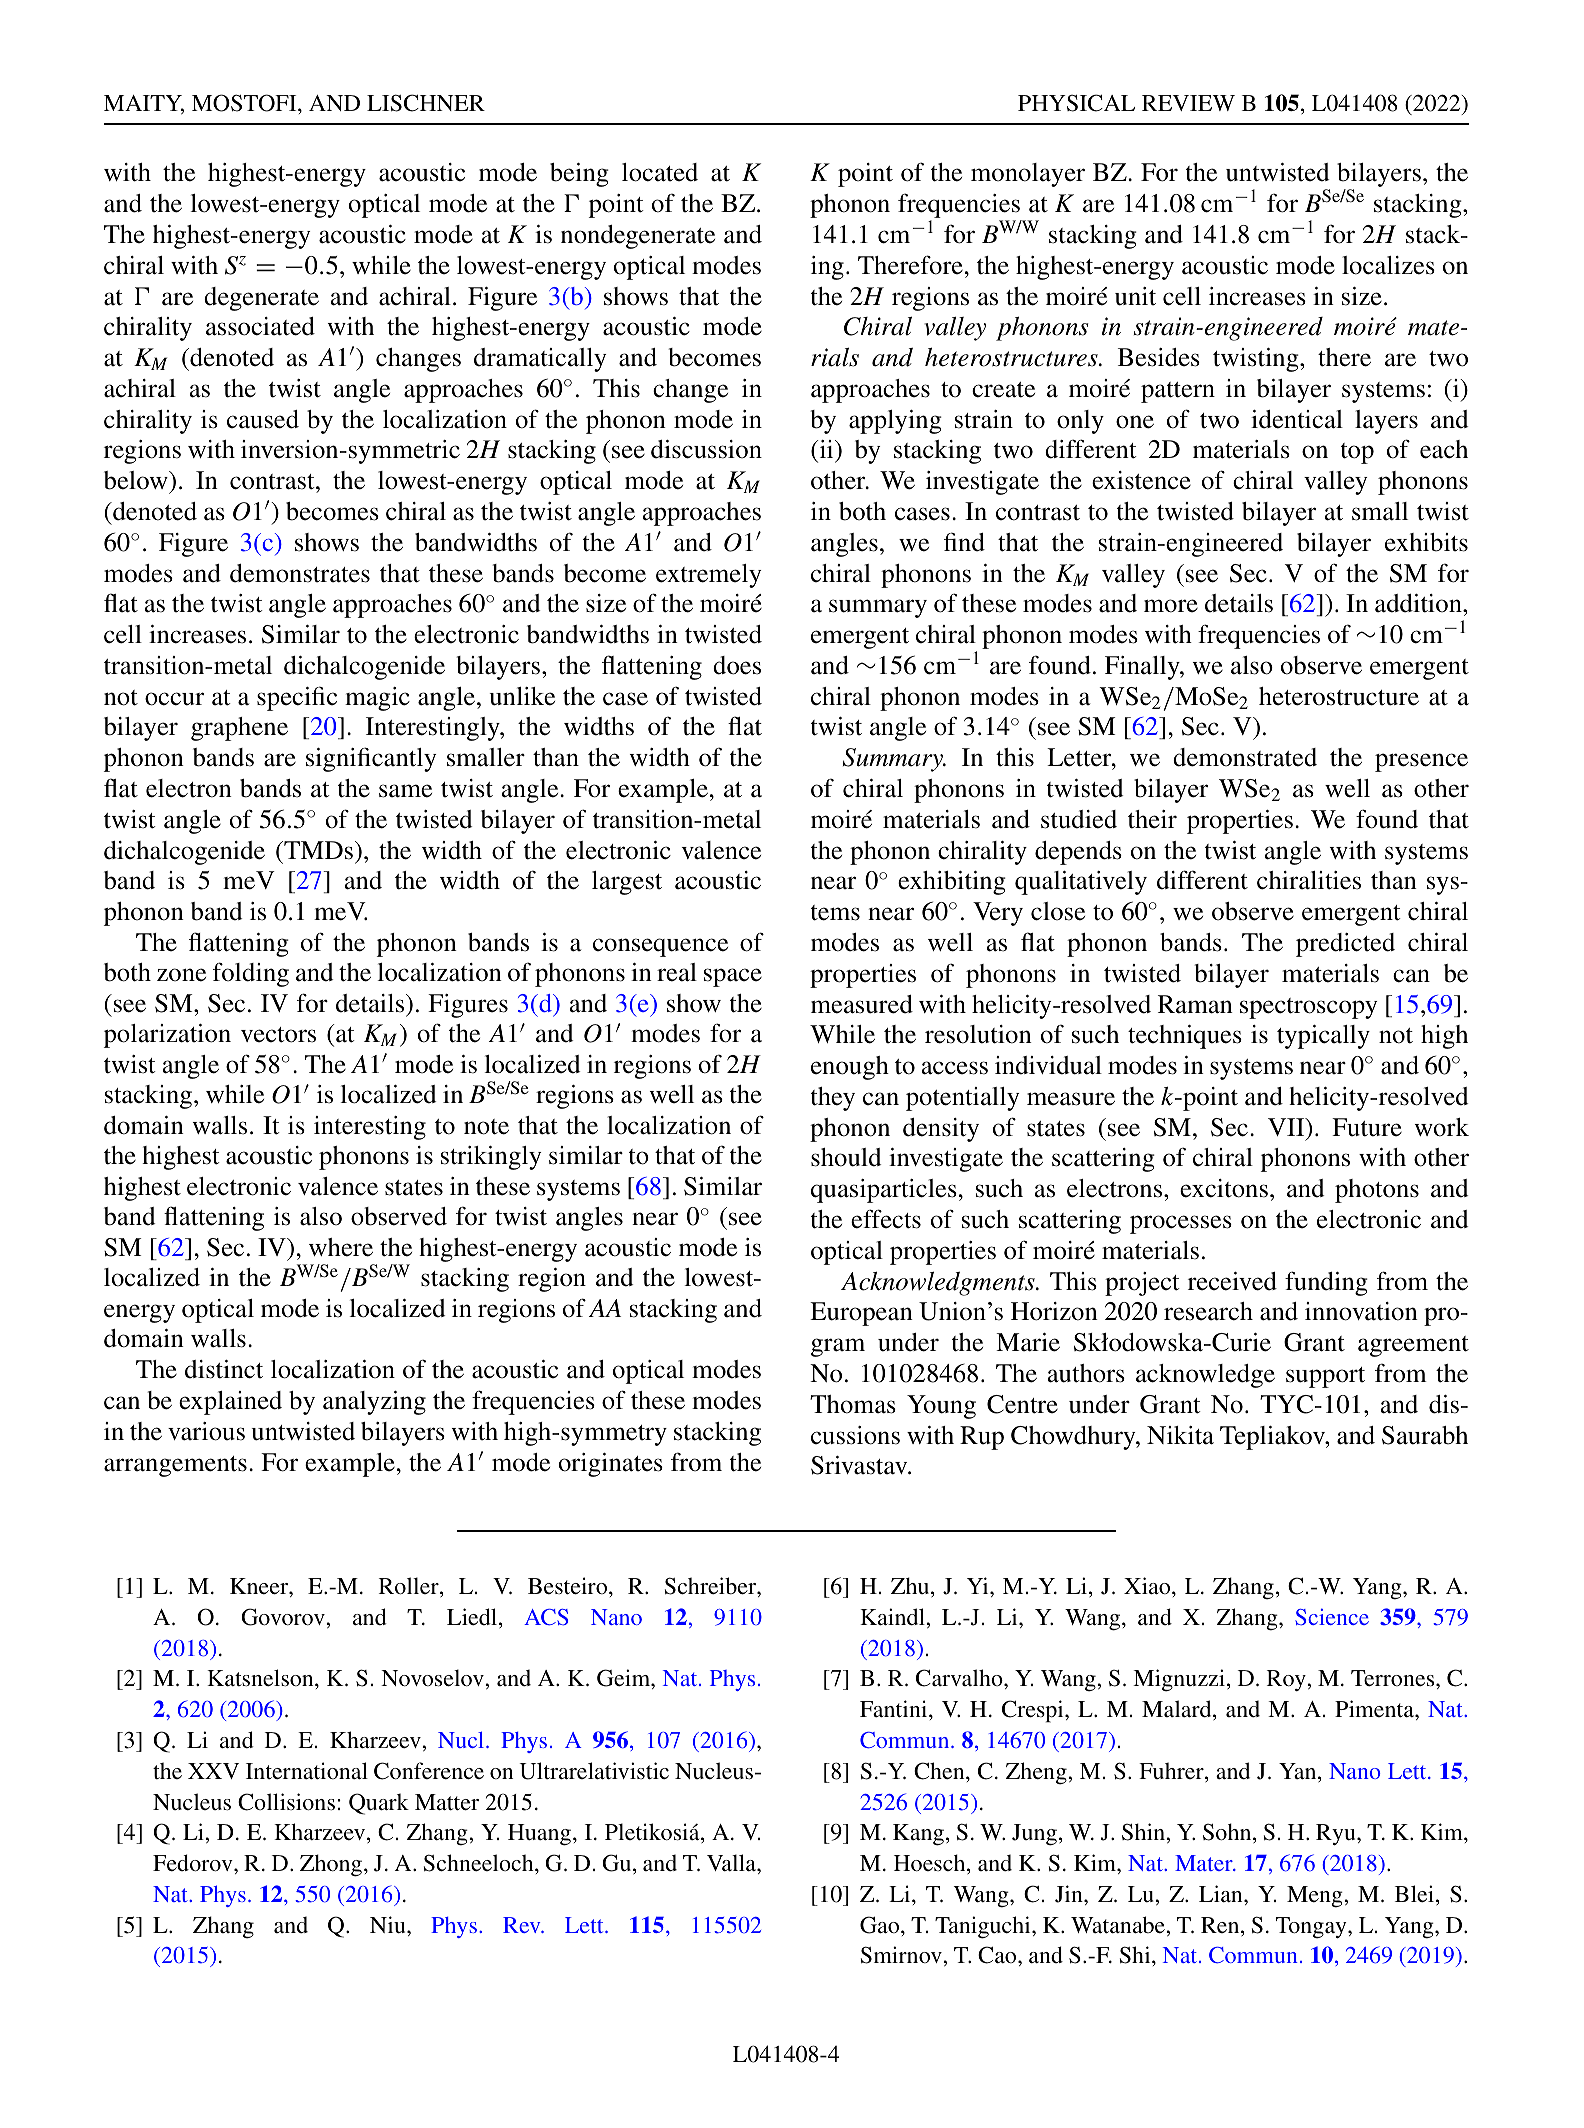  What do you see at coordinates (1180, 1435) in the image?
I see `Nikita` at bounding box center [1180, 1435].
